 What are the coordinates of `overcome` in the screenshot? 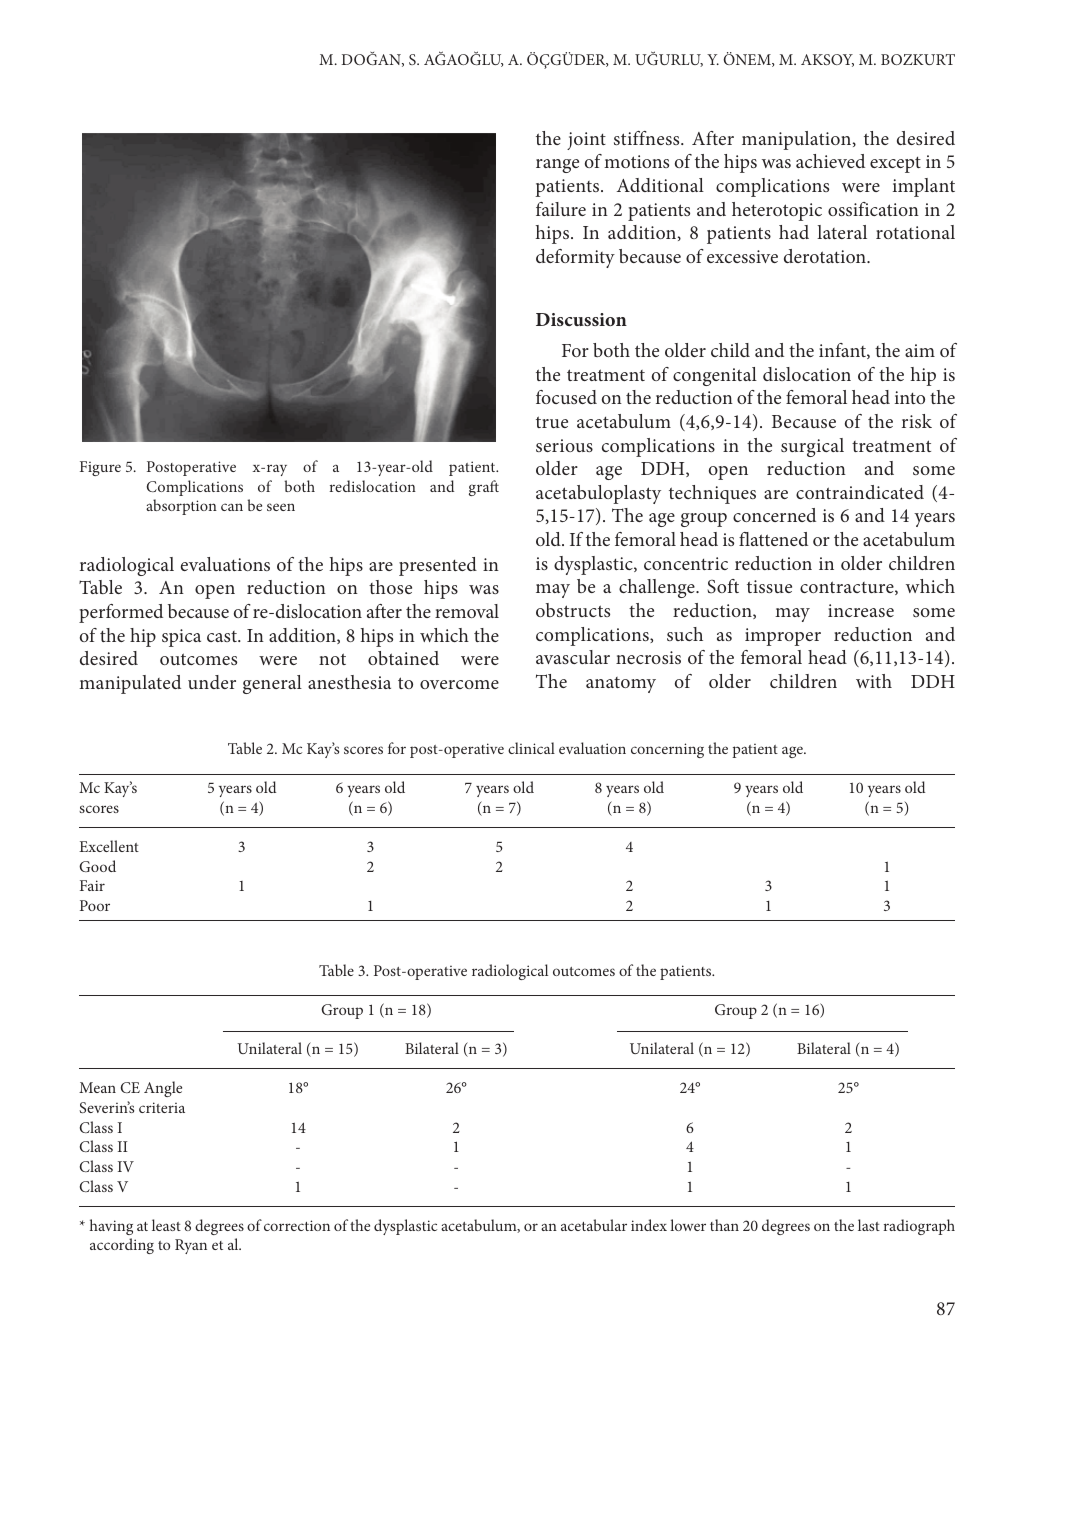 It's located at (459, 684).
